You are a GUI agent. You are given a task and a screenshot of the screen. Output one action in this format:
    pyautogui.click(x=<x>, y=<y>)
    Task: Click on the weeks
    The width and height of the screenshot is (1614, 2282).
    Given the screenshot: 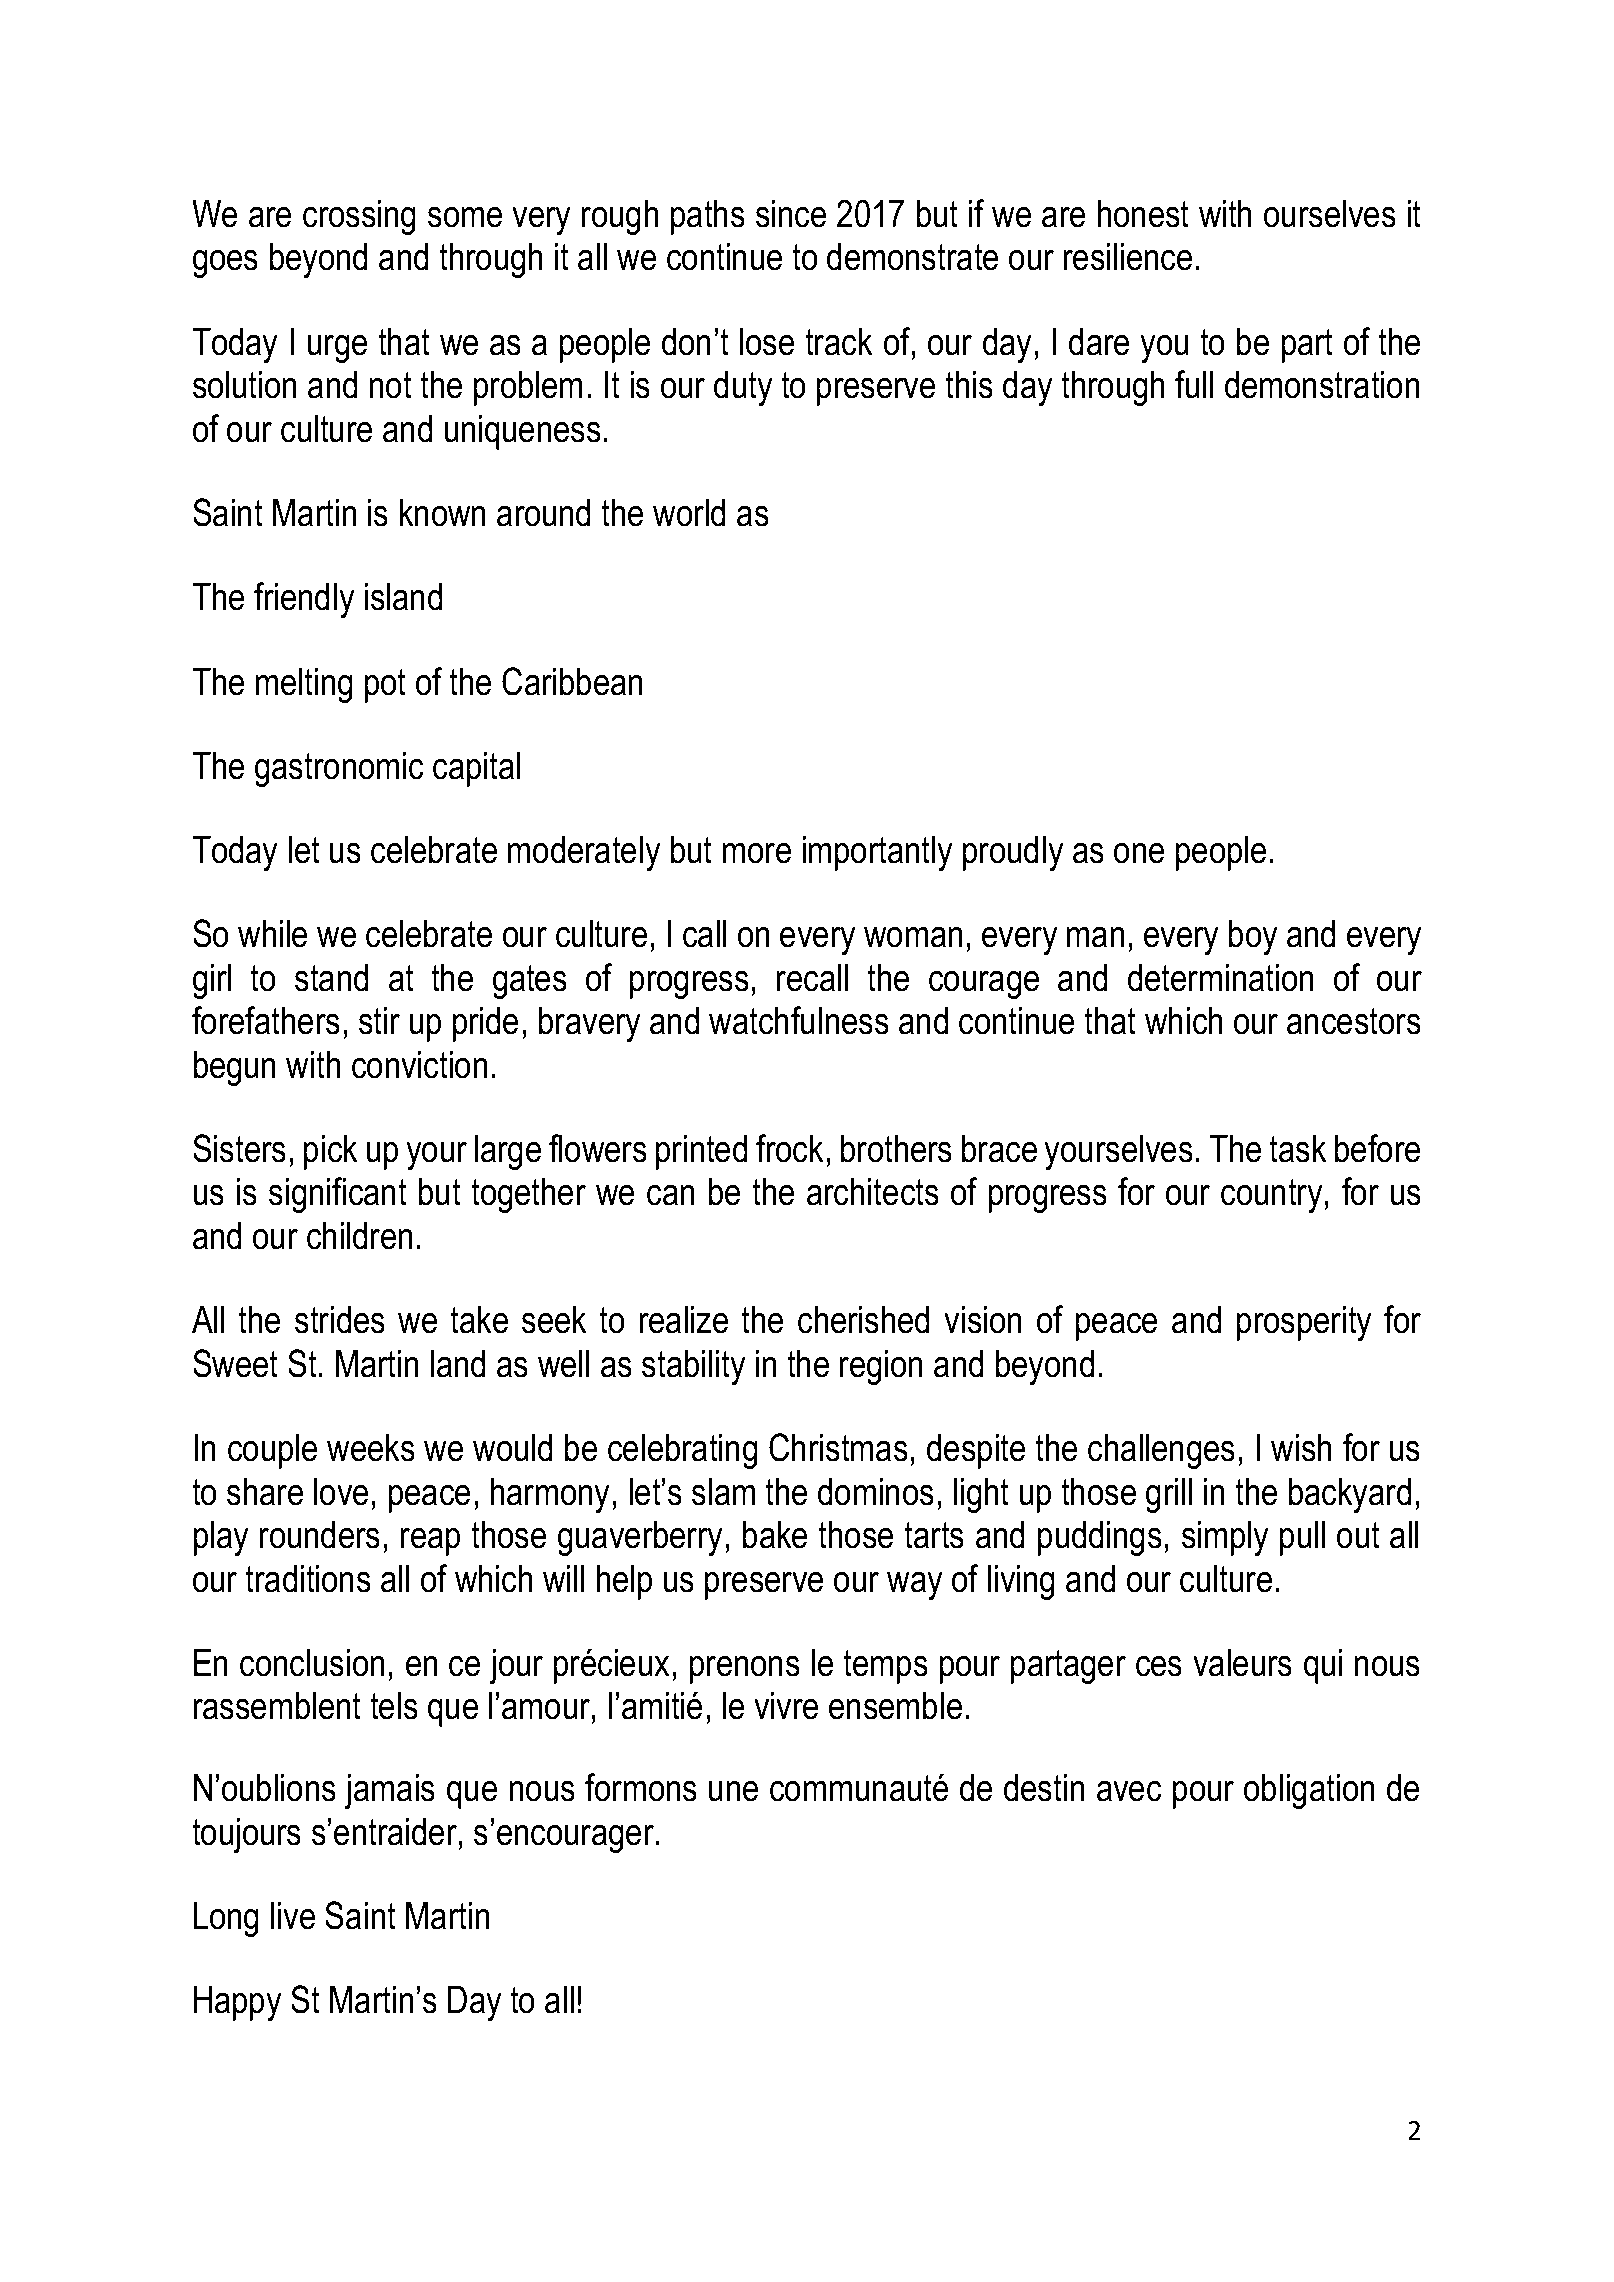 What is the action you would take?
    pyautogui.click(x=371, y=1447)
